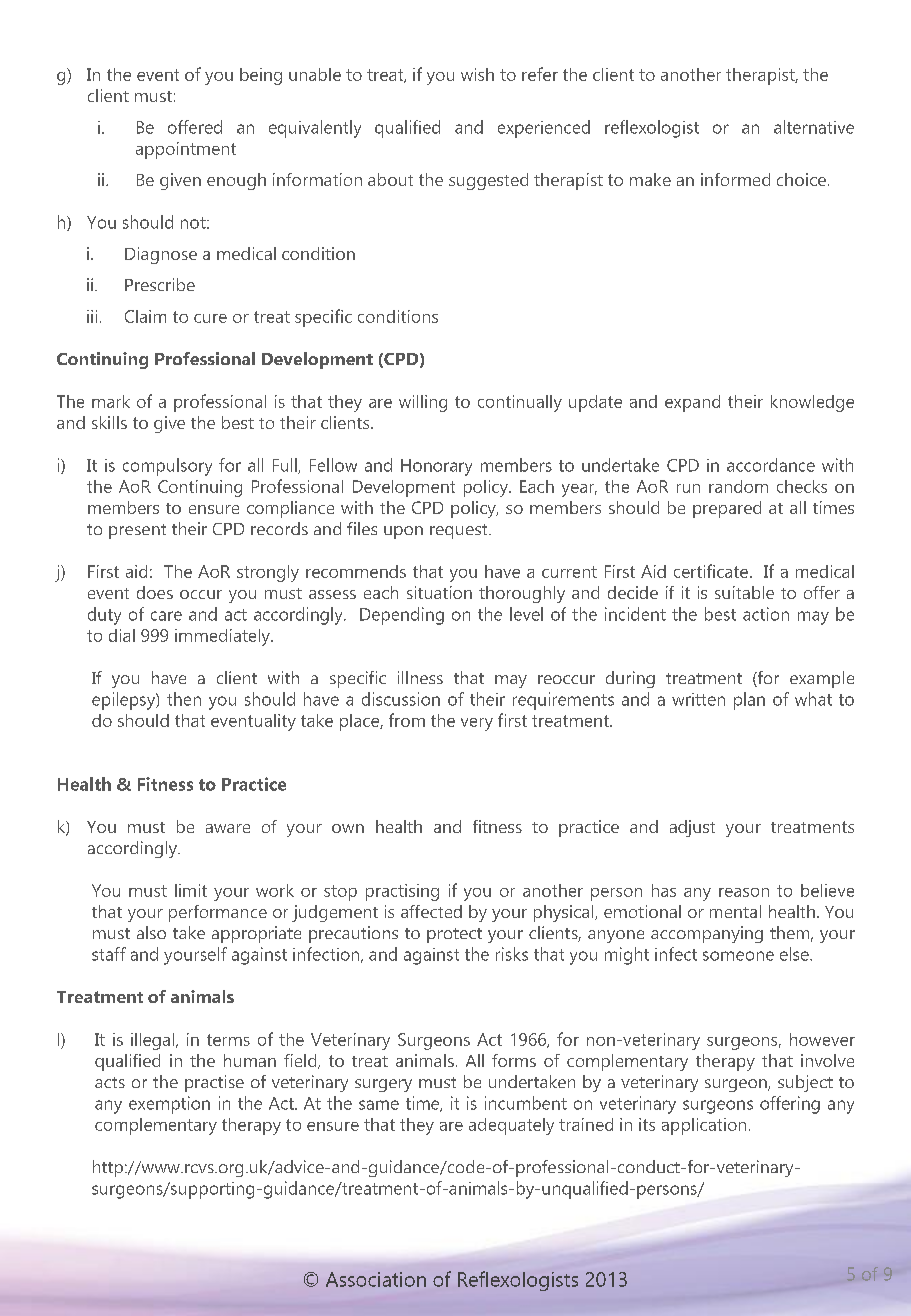 The image size is (911, 1316). I want to click on wish, so click(477, 74).
